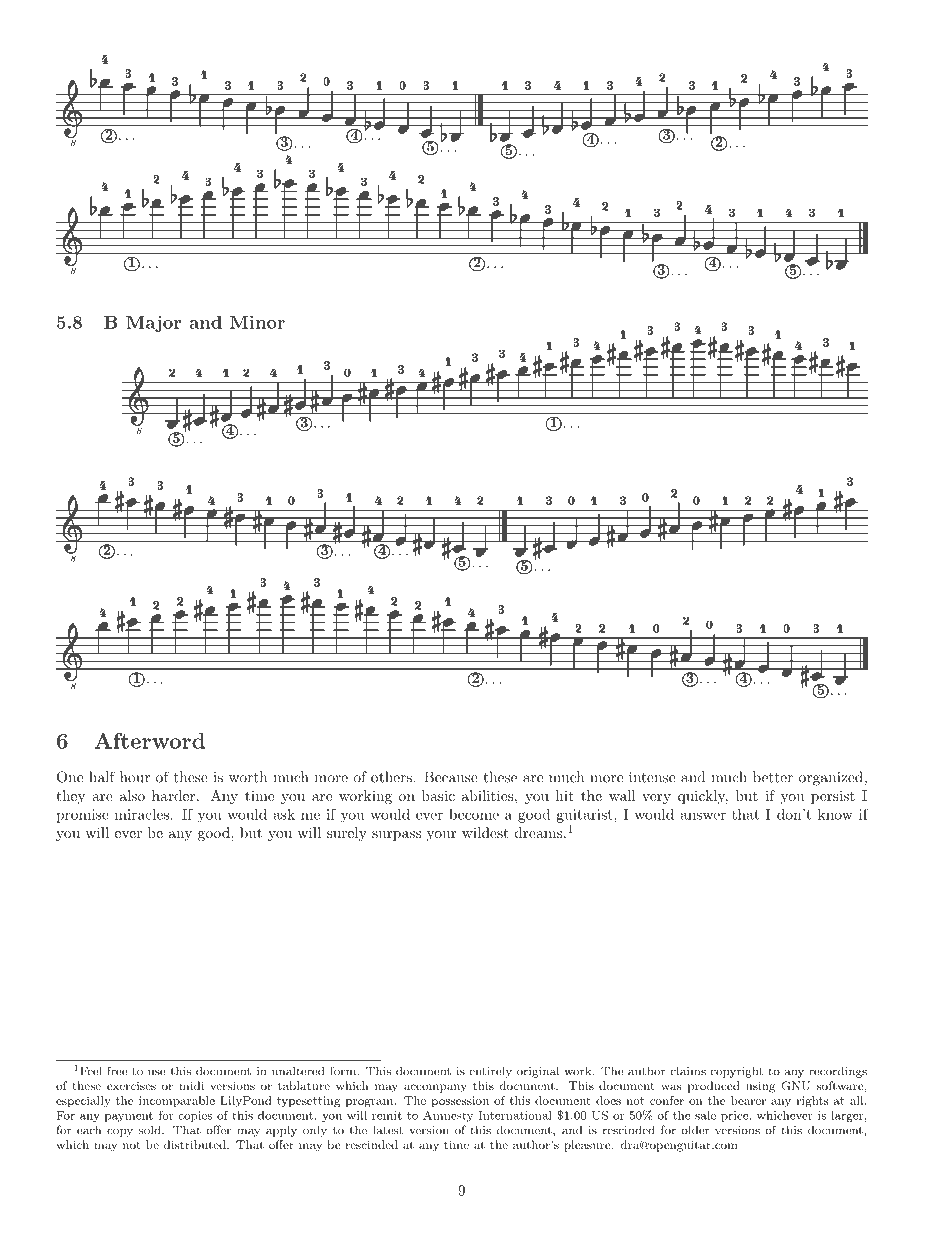 The height and width of the page is (1233, 952). Describe the element at coordinates (153, 323) in the page. I see `Major` at that location.
